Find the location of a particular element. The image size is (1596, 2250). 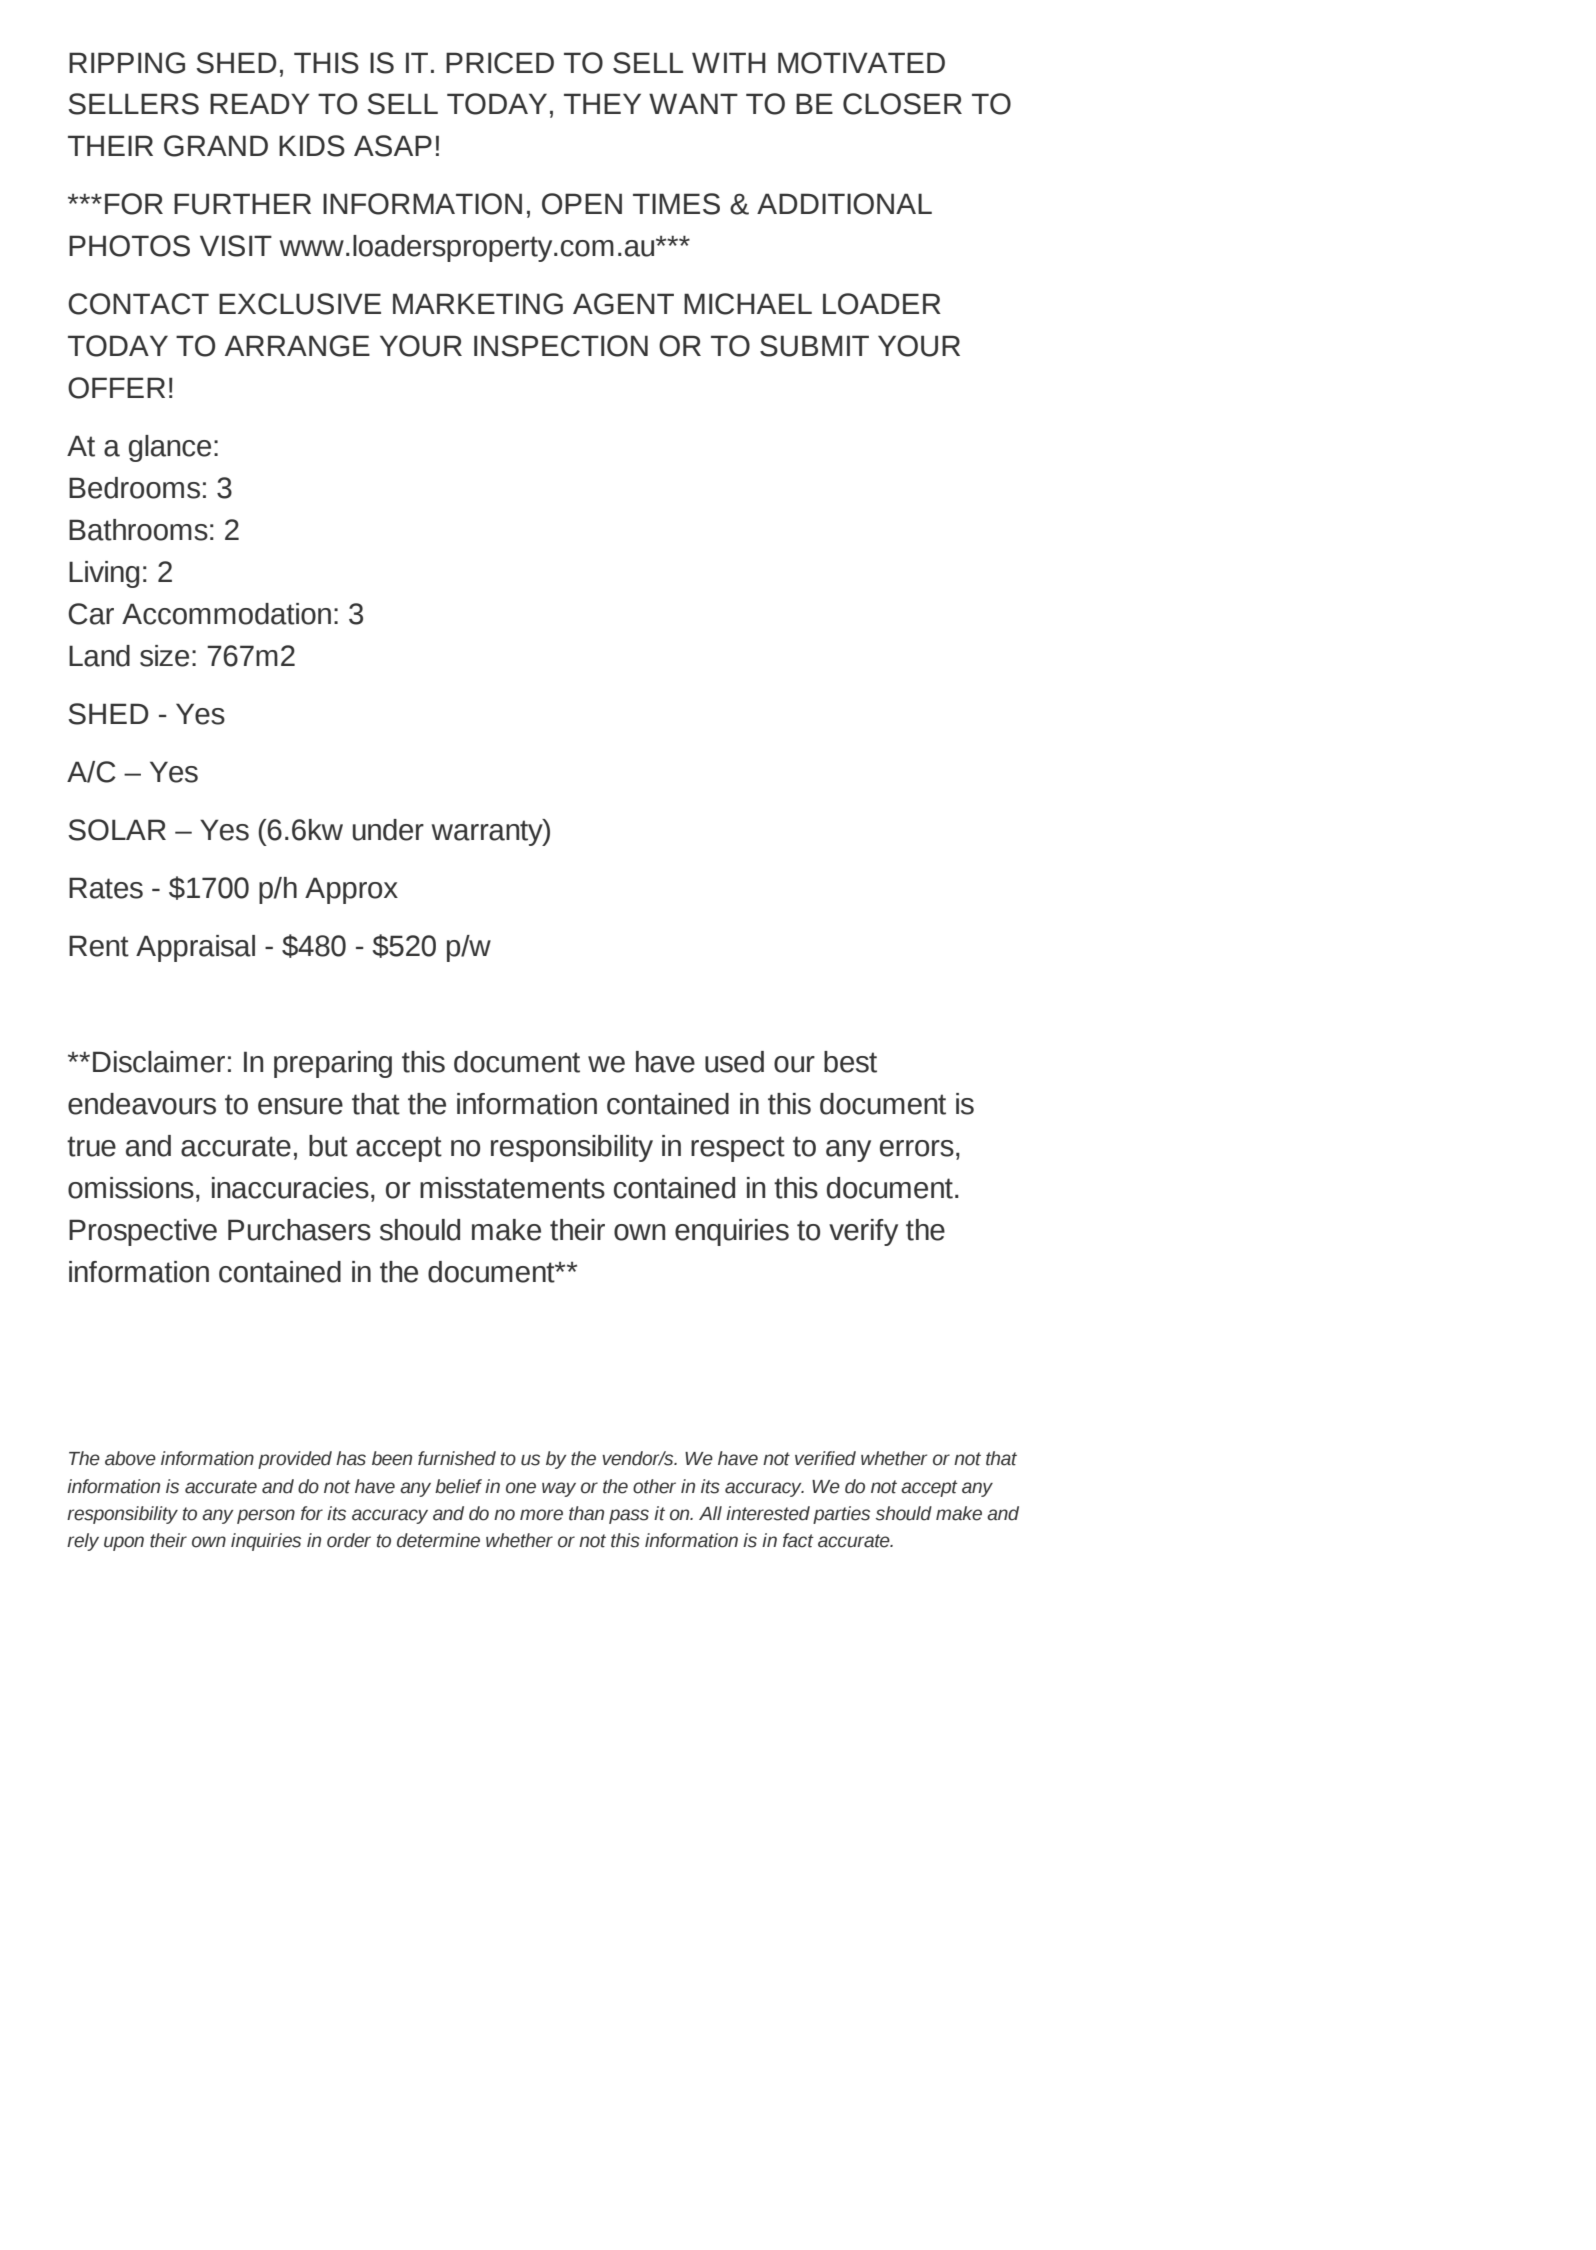

above is located at coordinates (130, 1458).
